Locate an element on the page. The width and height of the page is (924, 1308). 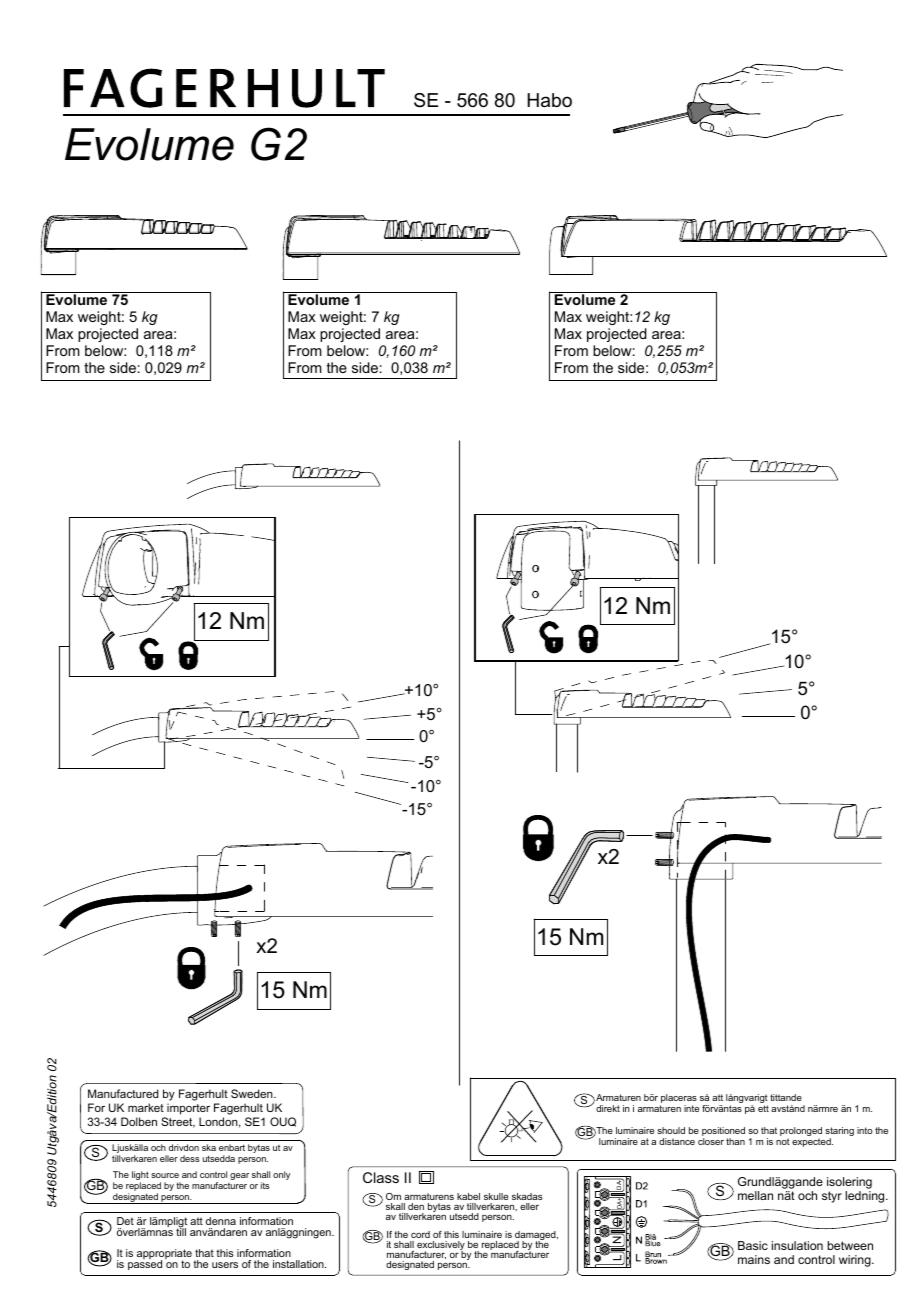
distance is located at coordinates (677, 1141).
